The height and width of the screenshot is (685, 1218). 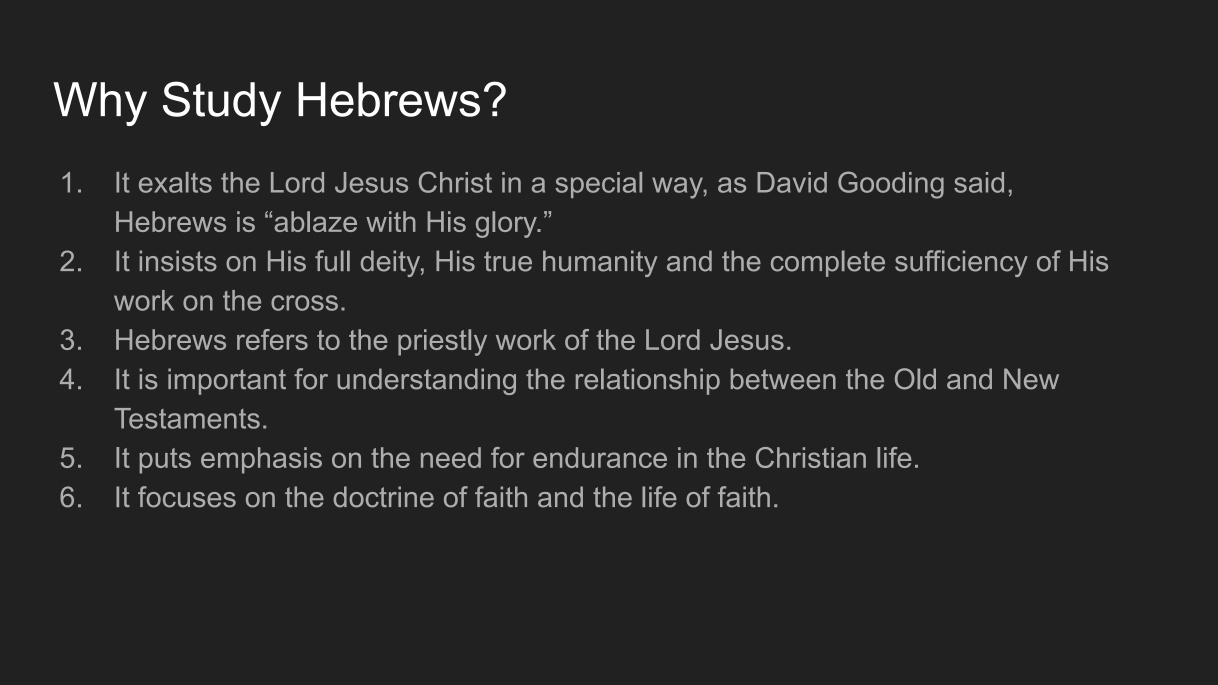 I want to click on special, so click(x=598, y=185).
